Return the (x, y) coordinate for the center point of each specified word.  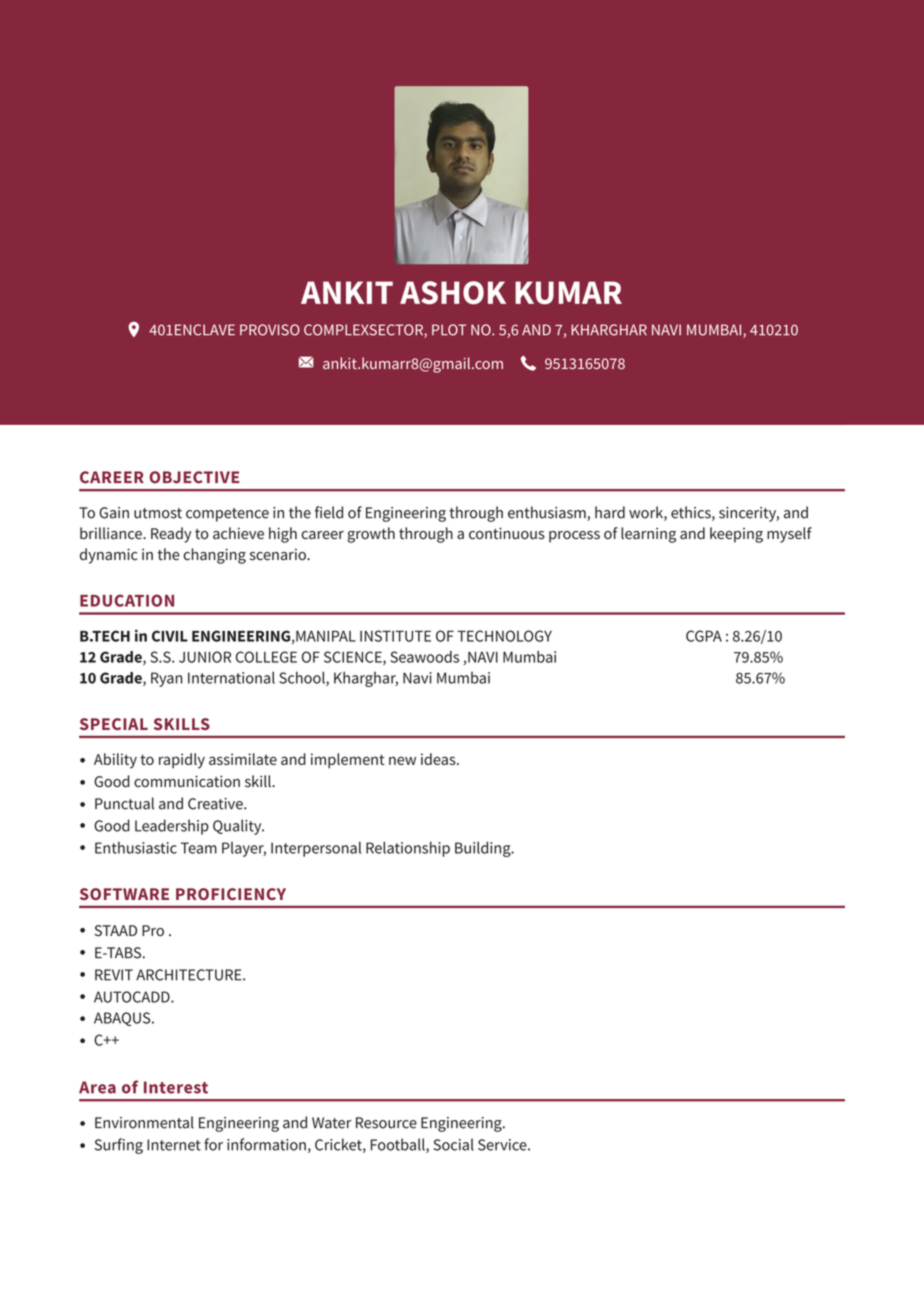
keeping (736, 535)
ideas (439, 759)
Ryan (167, 679)
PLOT (449, 330)
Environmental (144, 1122)
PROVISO (270, 330)
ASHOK (453, 293)
